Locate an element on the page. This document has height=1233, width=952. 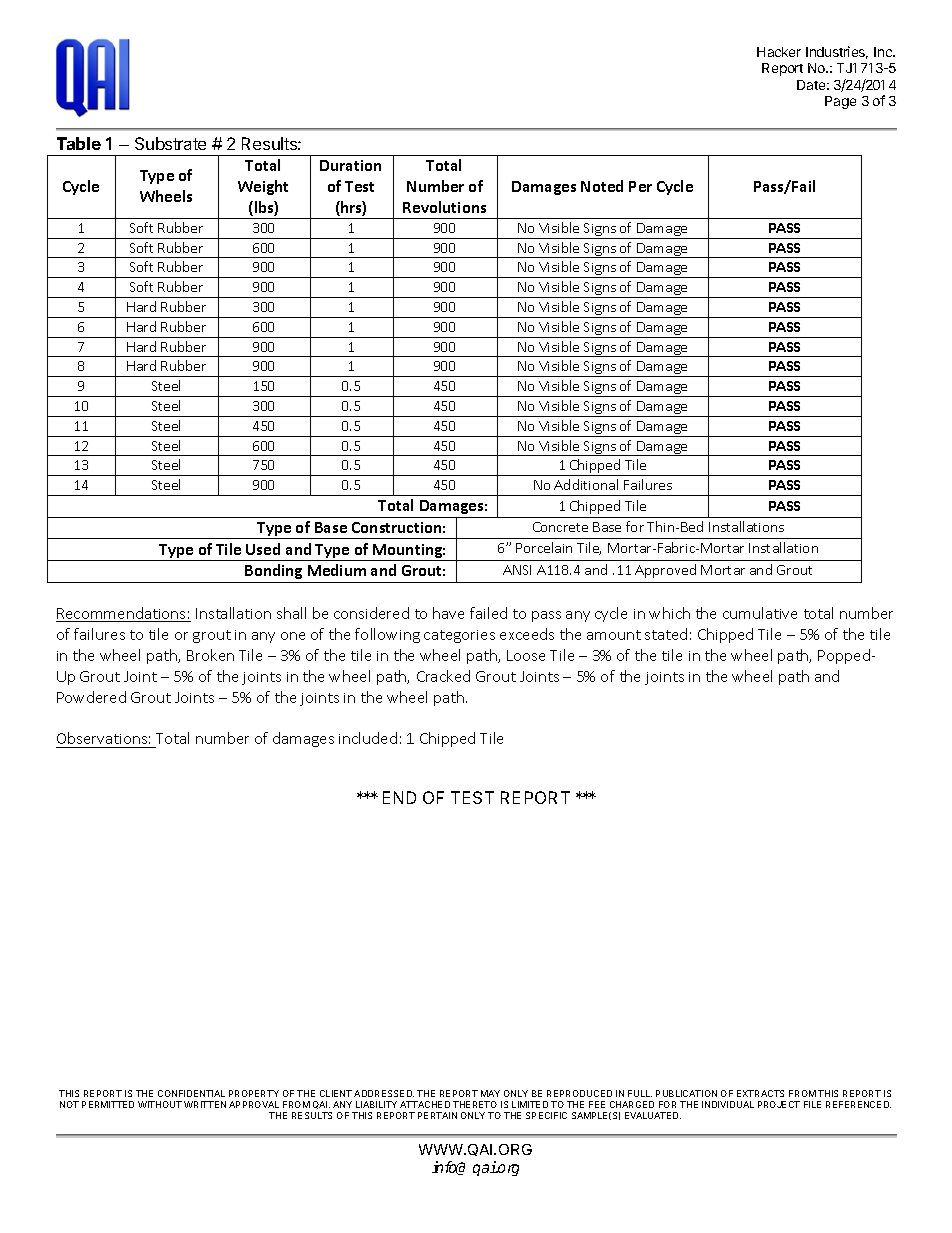
cumulative is located at coordinates (760, 613).
